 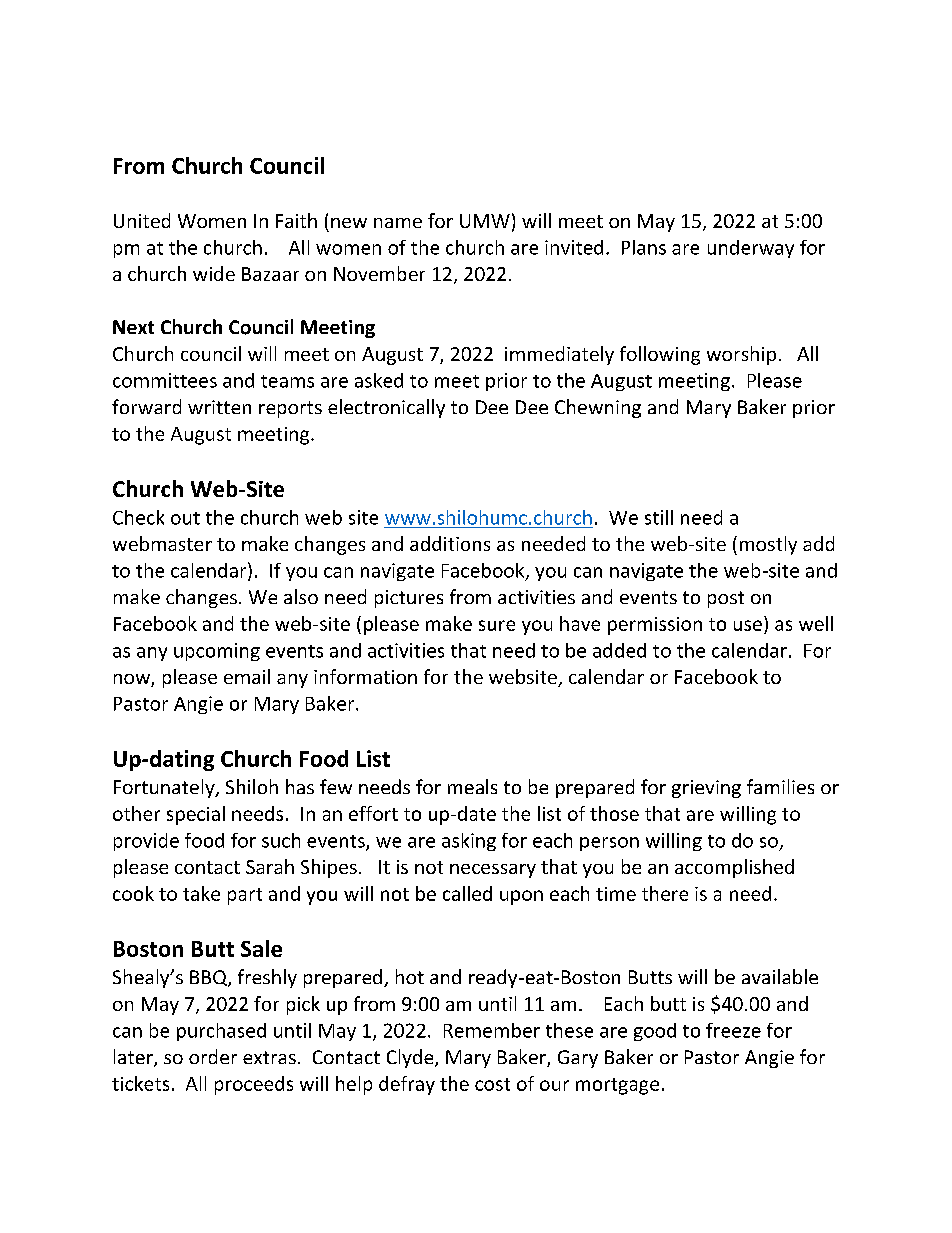 What do you see at coordinates (270, 866) in the document?
I see `Sarah` at bounding box center [270, 866].
